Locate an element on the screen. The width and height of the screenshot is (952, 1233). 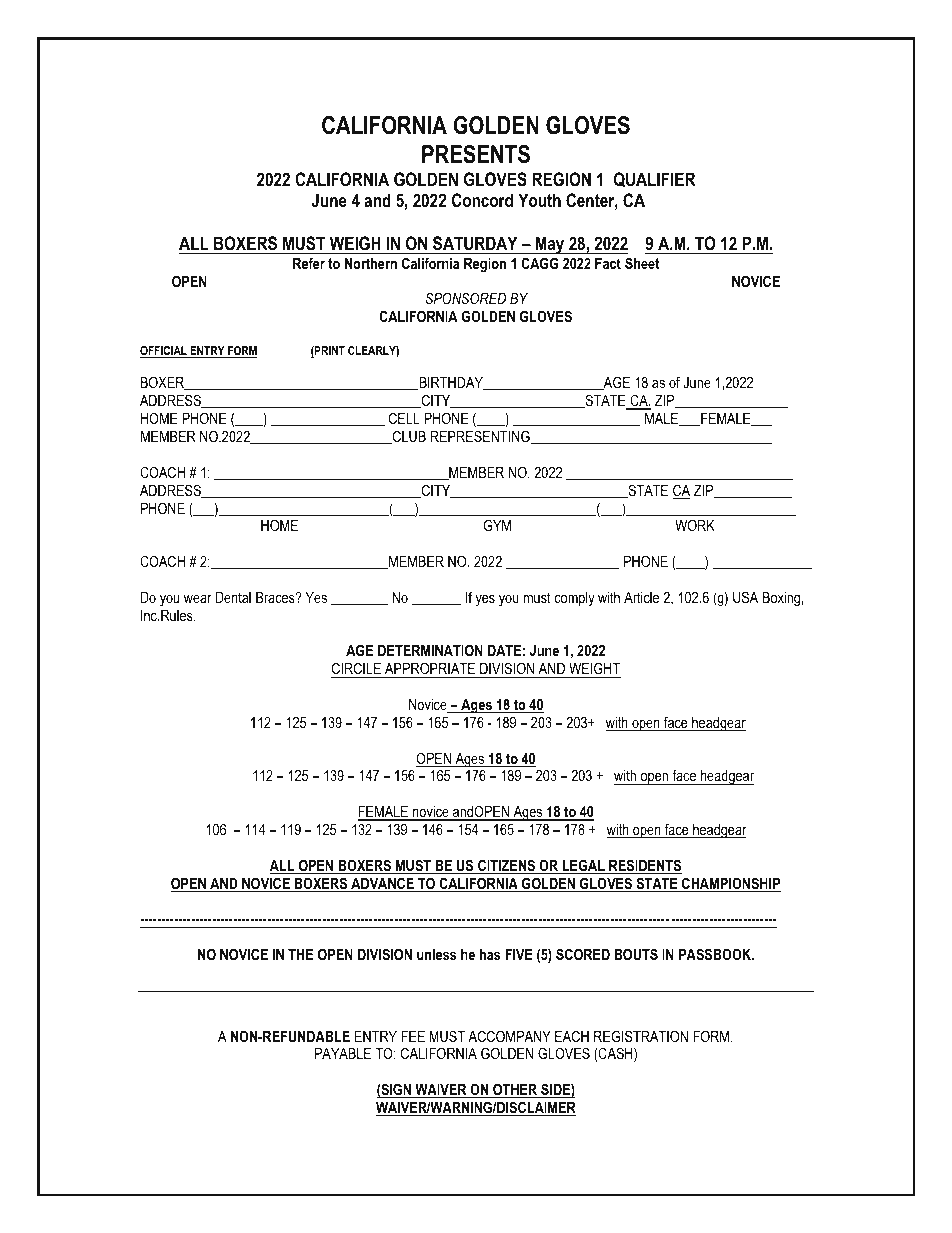
ADVANCE is located at coordinates (382, 884).
